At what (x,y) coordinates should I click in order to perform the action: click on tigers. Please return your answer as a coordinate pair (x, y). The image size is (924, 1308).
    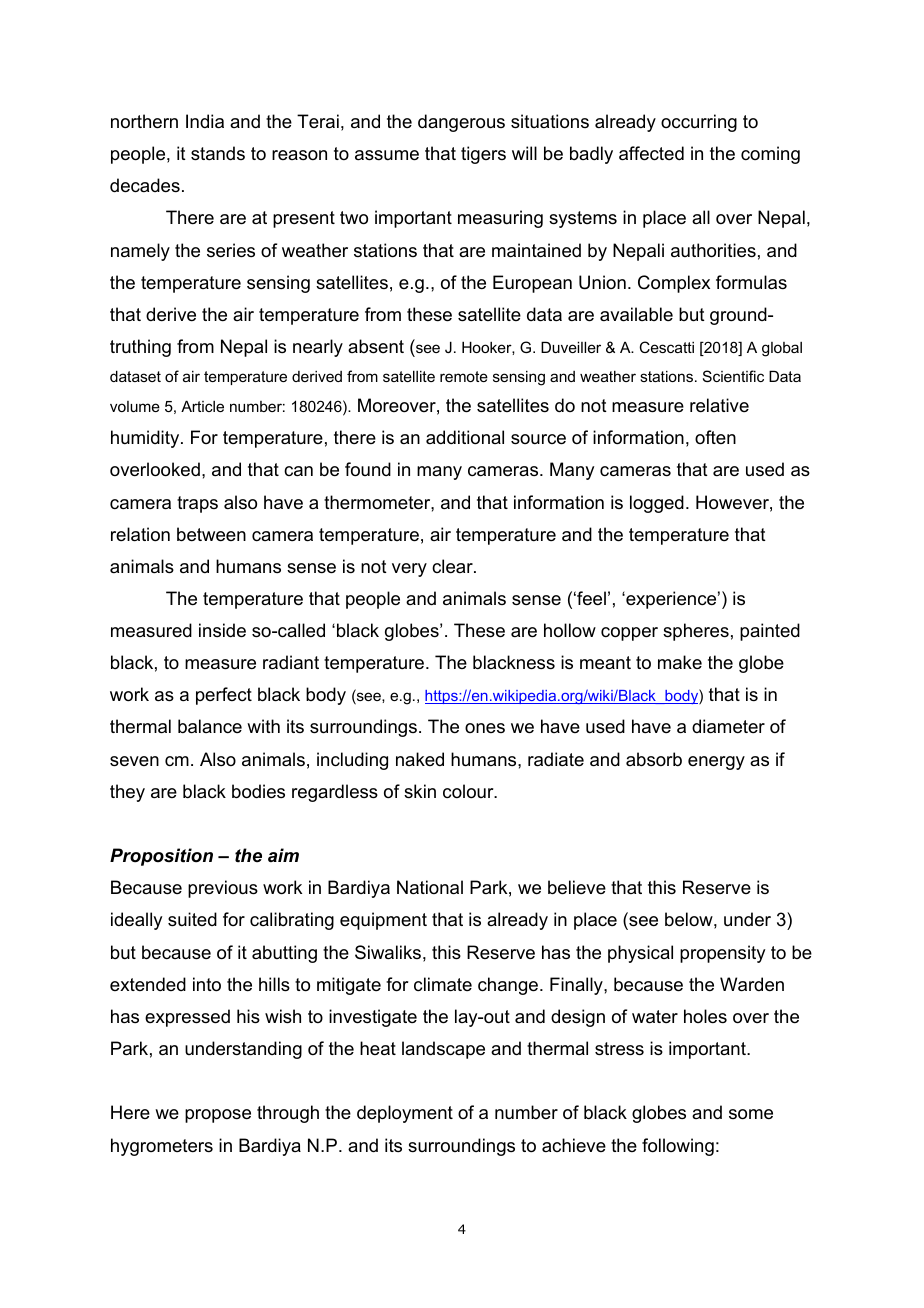
    Looking at the image, I should click on (483, 155).
